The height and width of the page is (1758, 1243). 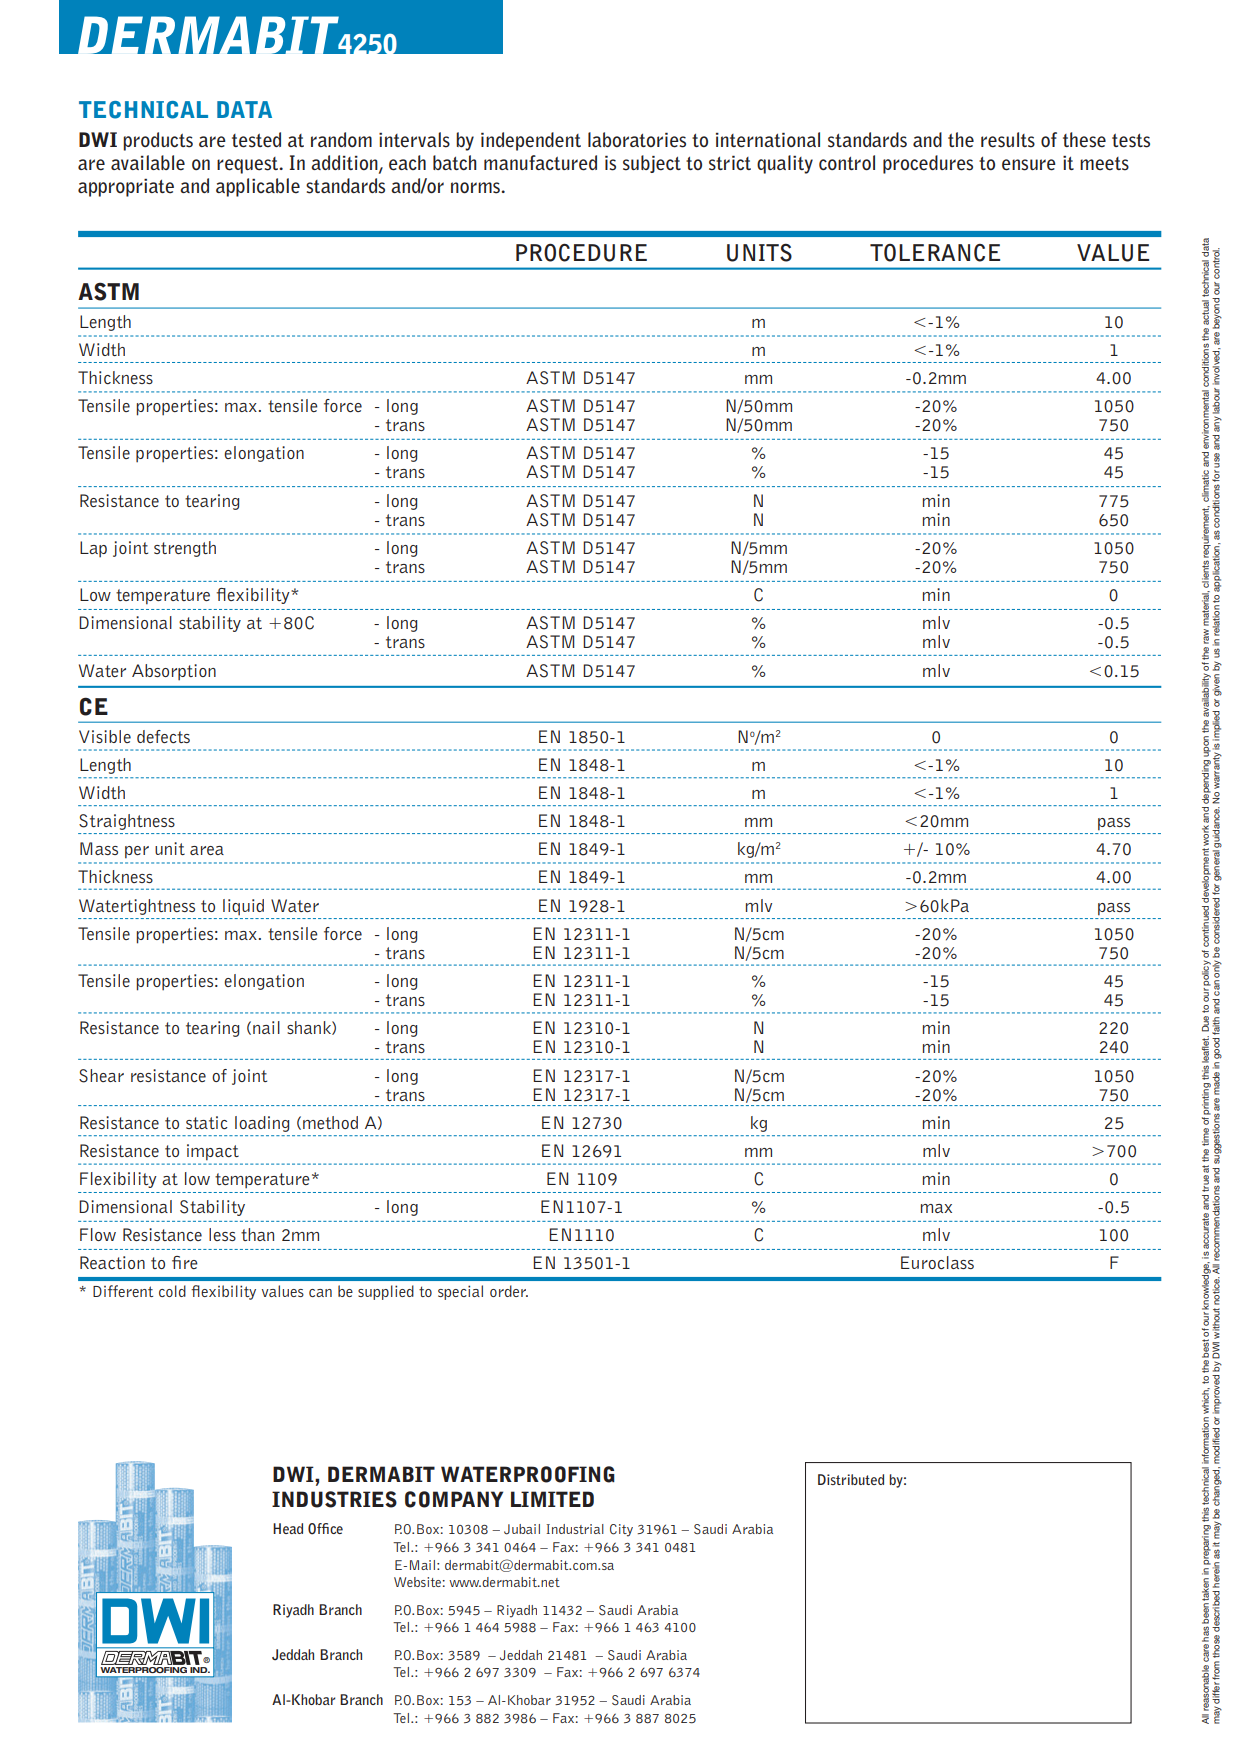 I want to click on request, so click(x=248, y=165).
